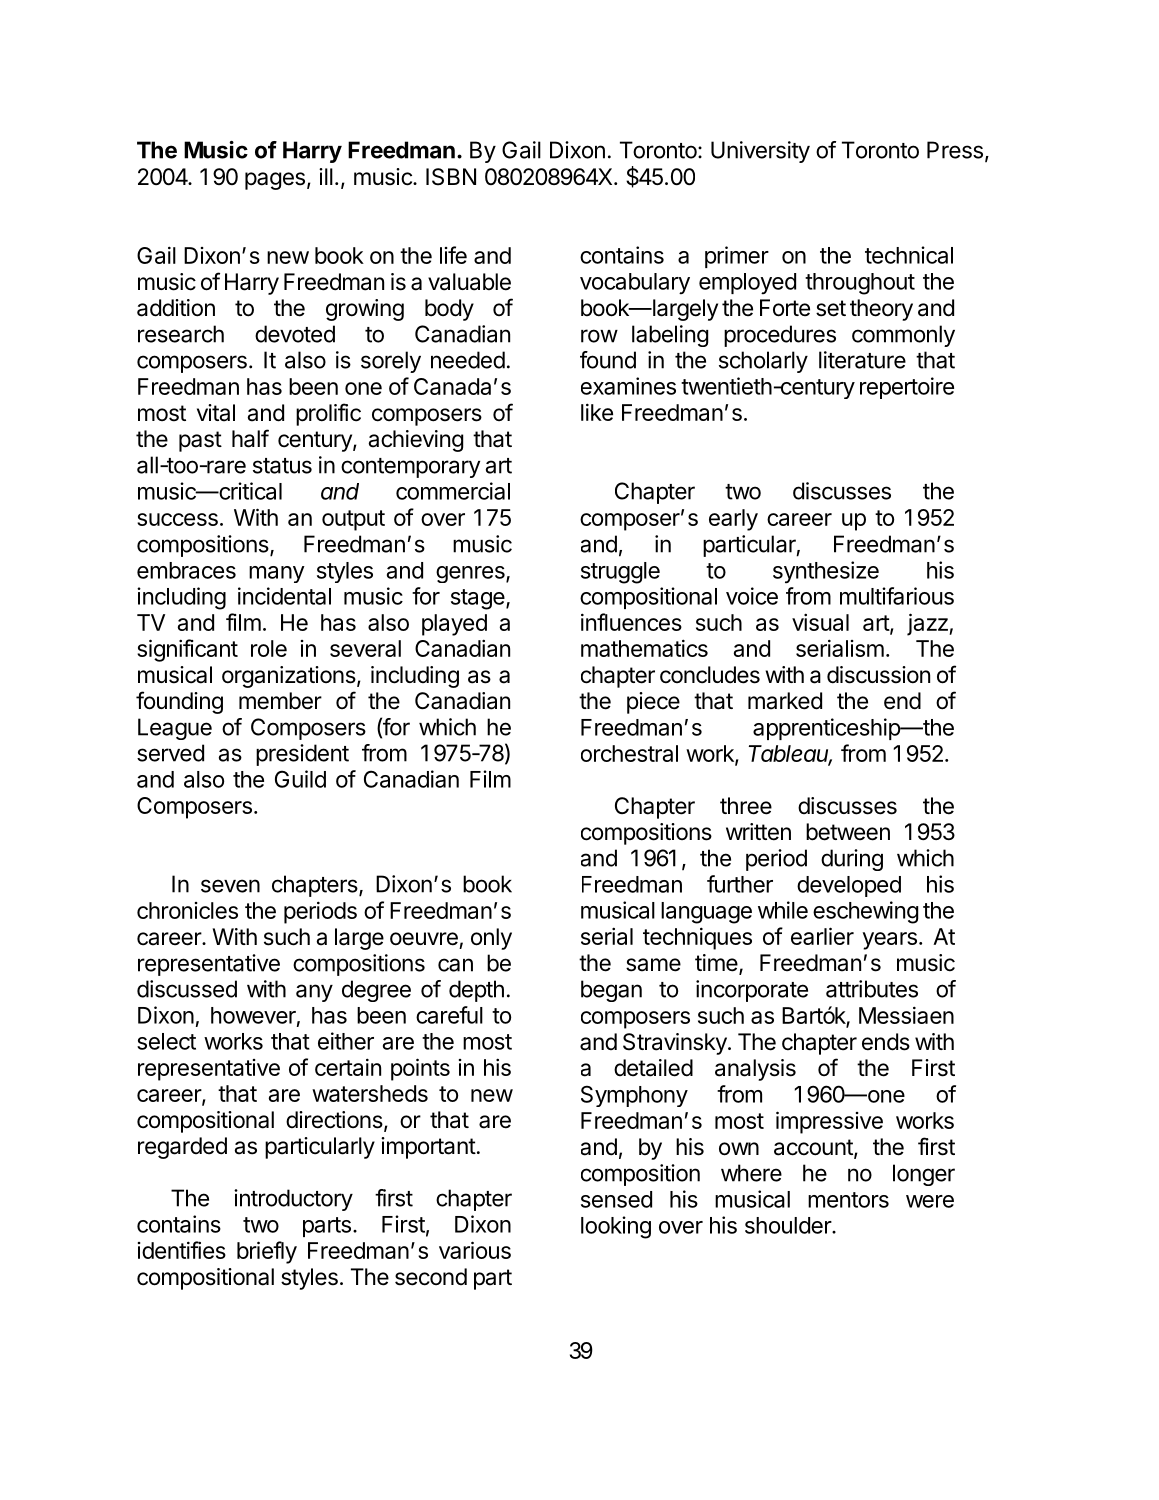 Image resolution: width=1159 pixels, height=1500 pixels. Describe the element at coordinates (267, 1252) in the screenshot. I see `briefly` at that location.
